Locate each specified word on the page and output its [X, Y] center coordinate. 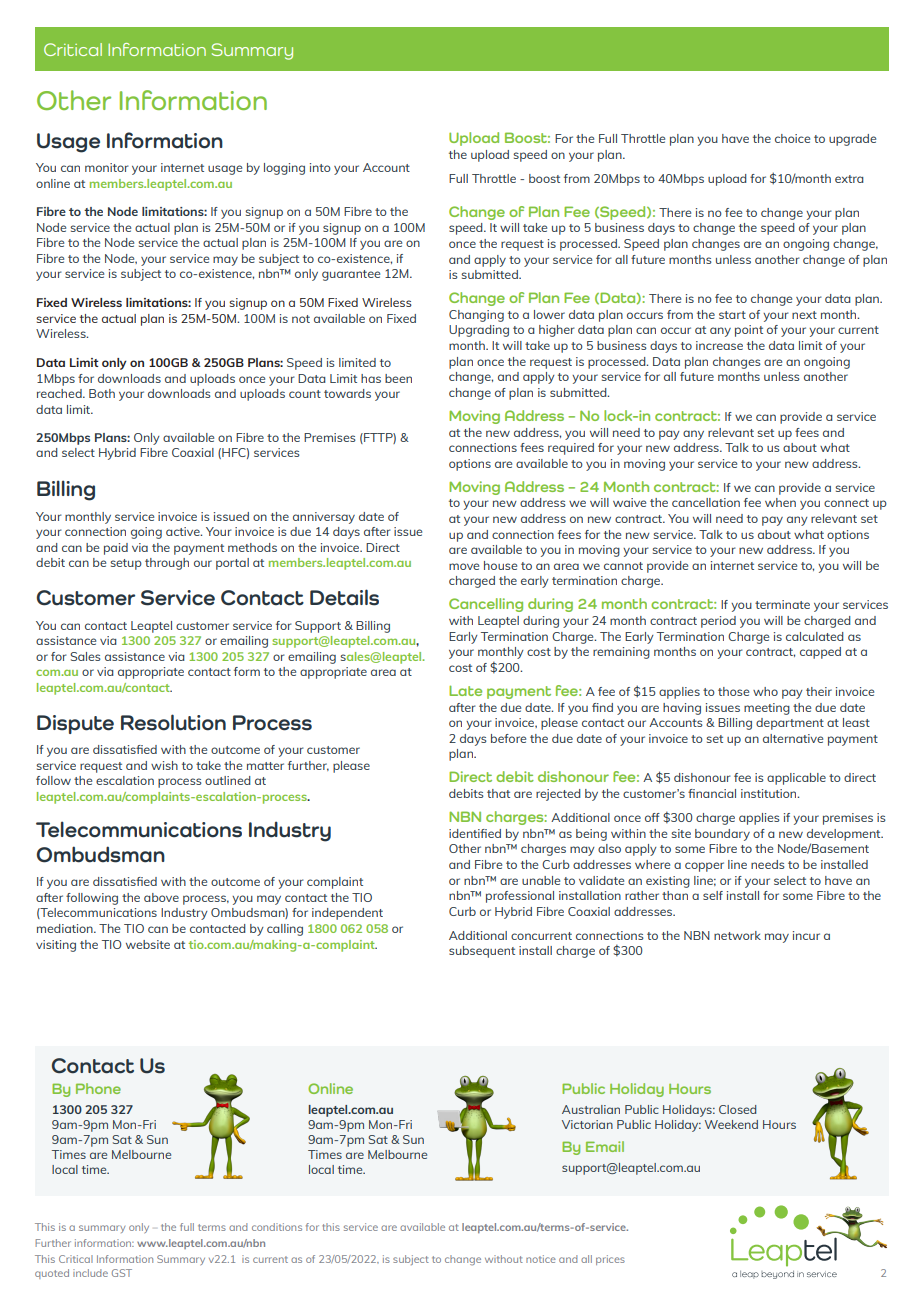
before [508, 738]
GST [122, 1273]
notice [541, 1259]
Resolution [173, 722]
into [320, 167]
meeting [767, 709]
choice [792, 138]
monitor [107, 167]
